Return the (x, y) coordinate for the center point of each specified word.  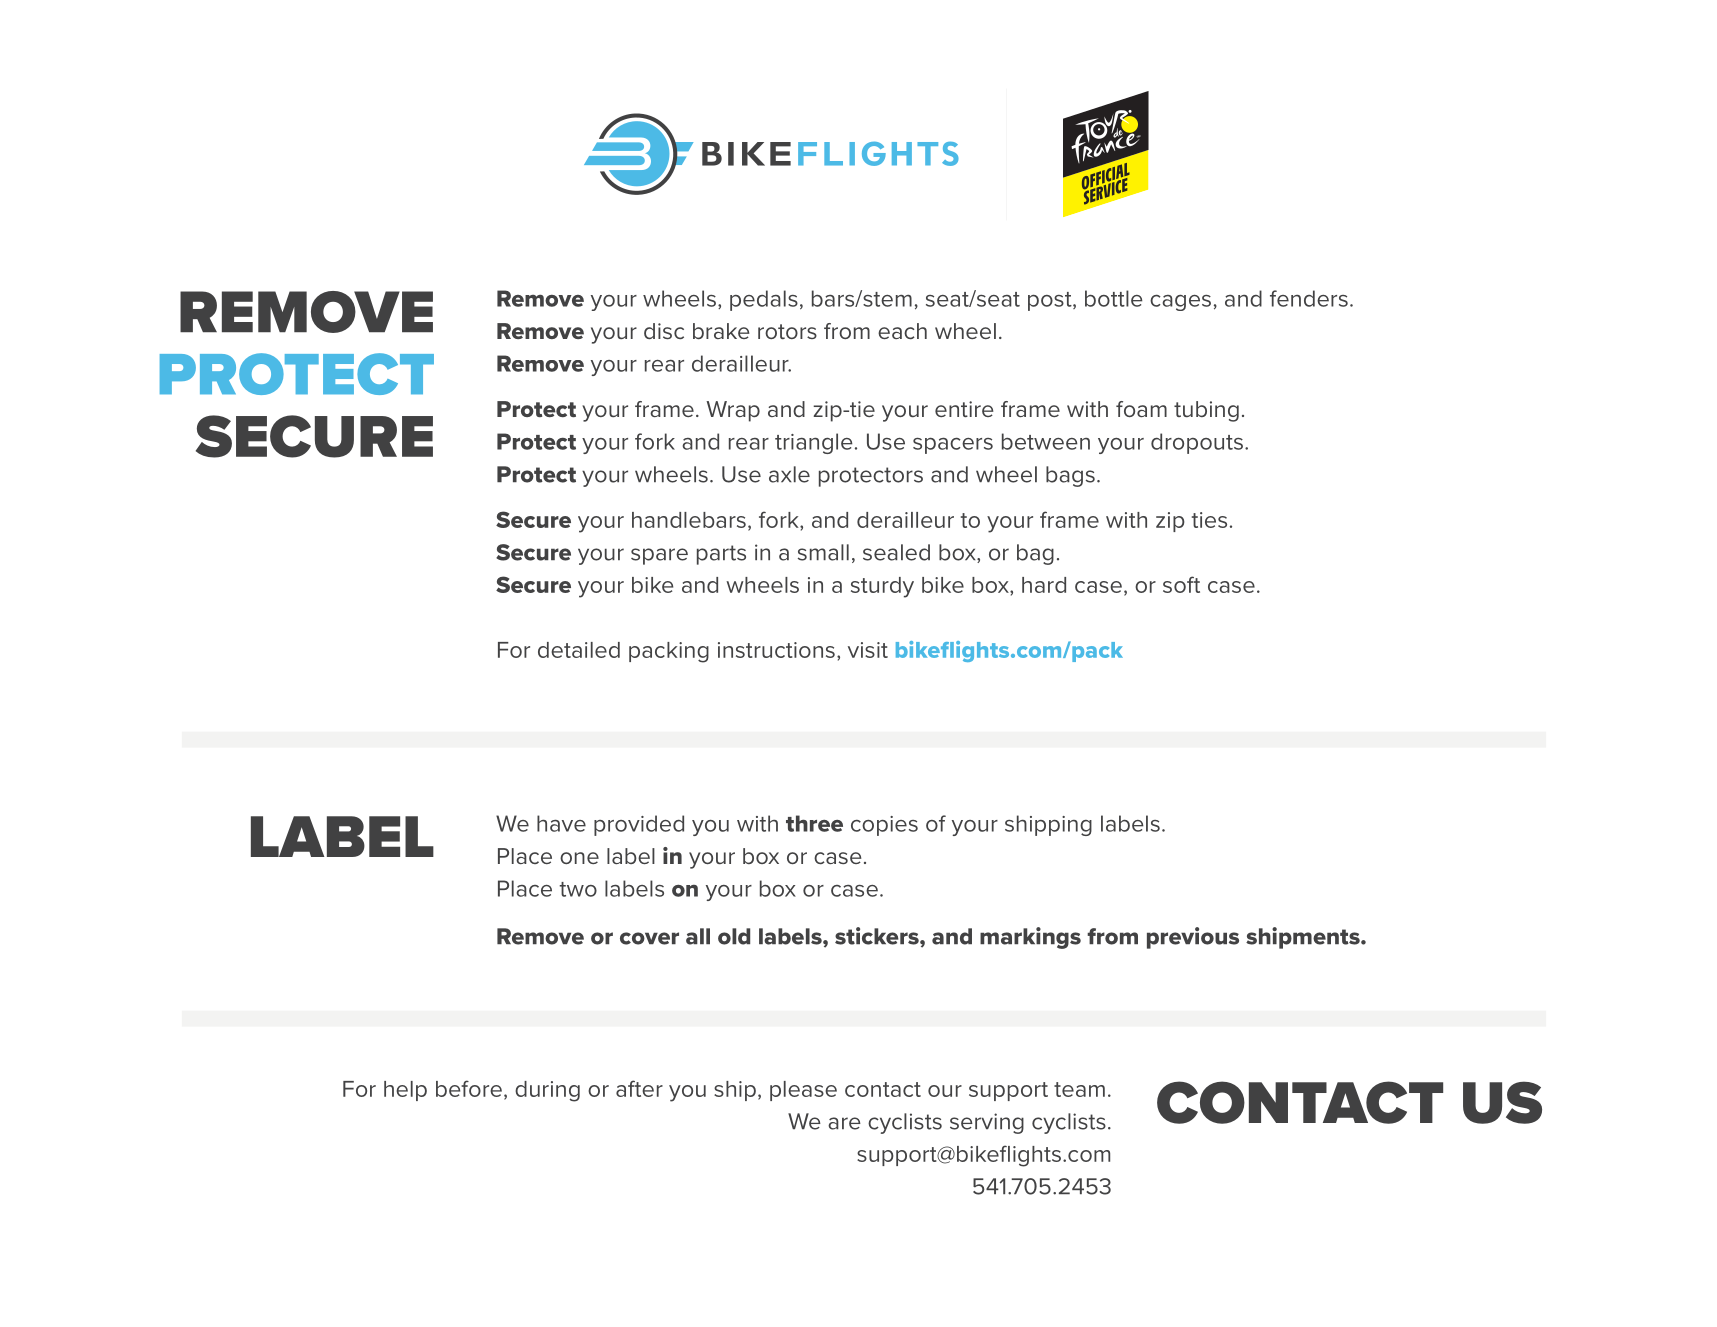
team (1079, 1089)
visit (868, 650)
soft (1181, 584)
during (547, 1091)
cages (1180, 302)
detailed (579, 650)
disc (664, 331)
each (902, 331)
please (803, 1091)
